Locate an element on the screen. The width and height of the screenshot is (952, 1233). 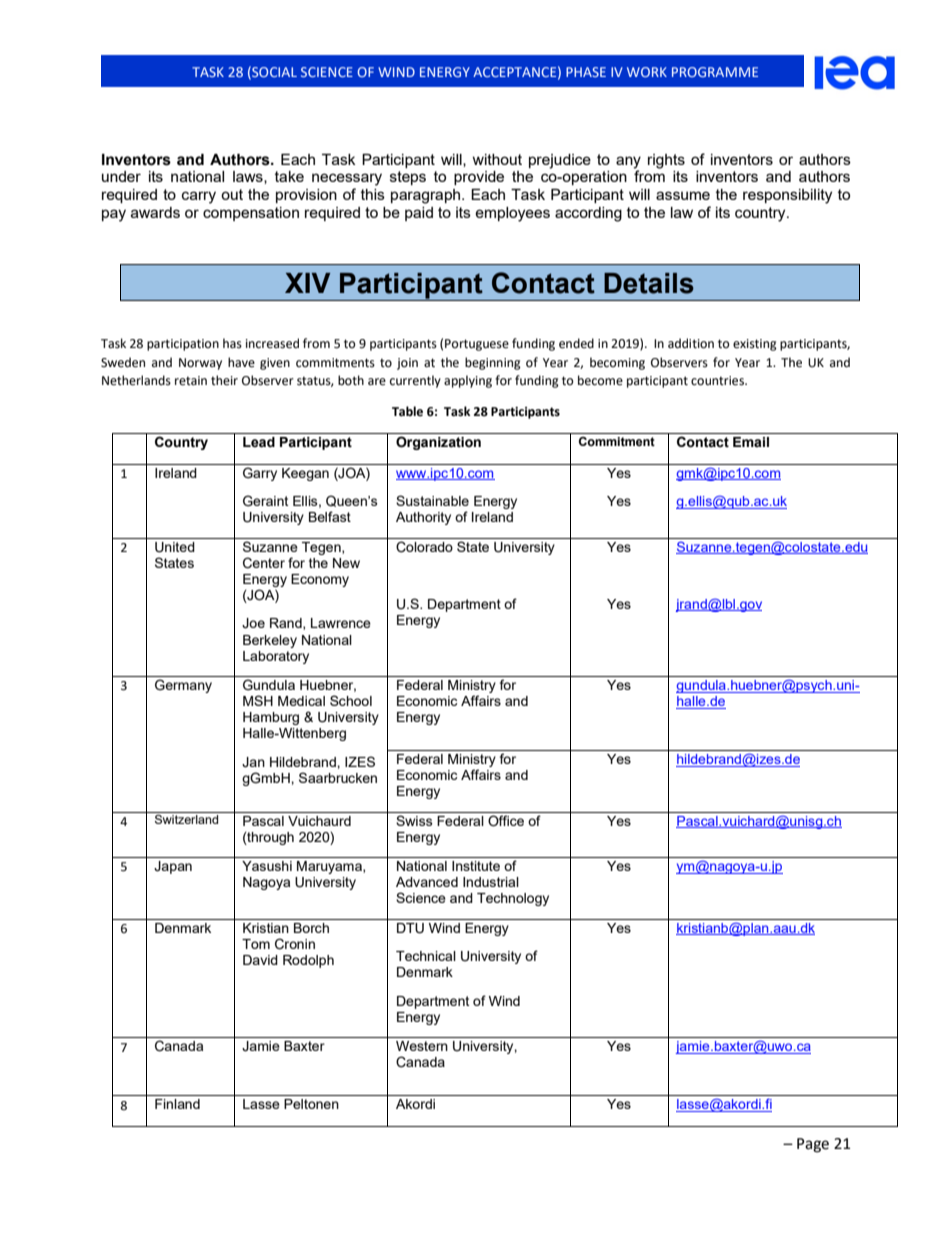
United is located at coordinates (175, 547).
